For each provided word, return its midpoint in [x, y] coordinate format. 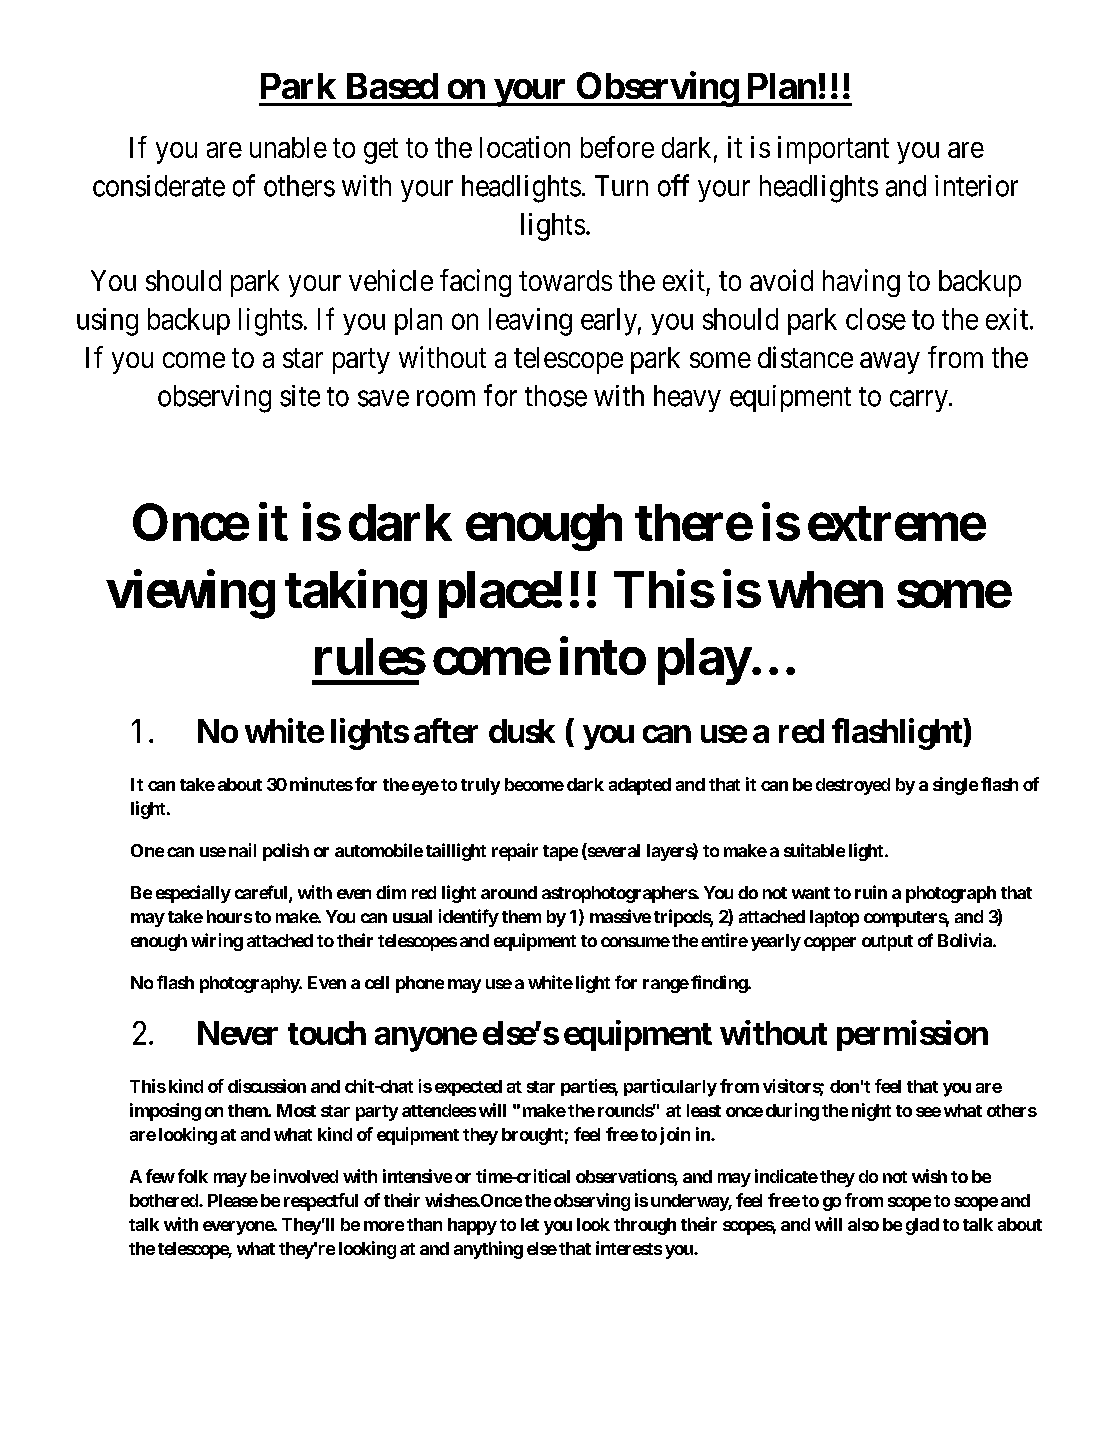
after [446, 730]
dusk [522, 731]
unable [288, 147]
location [525, 147]
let [530, 1224]
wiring [217, 942]
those [556, 396]
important [833, 150]
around [509, 892]
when [825, 589]
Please [233, 1200]
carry [920, 401]
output [887, 943]
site [300, 396]
